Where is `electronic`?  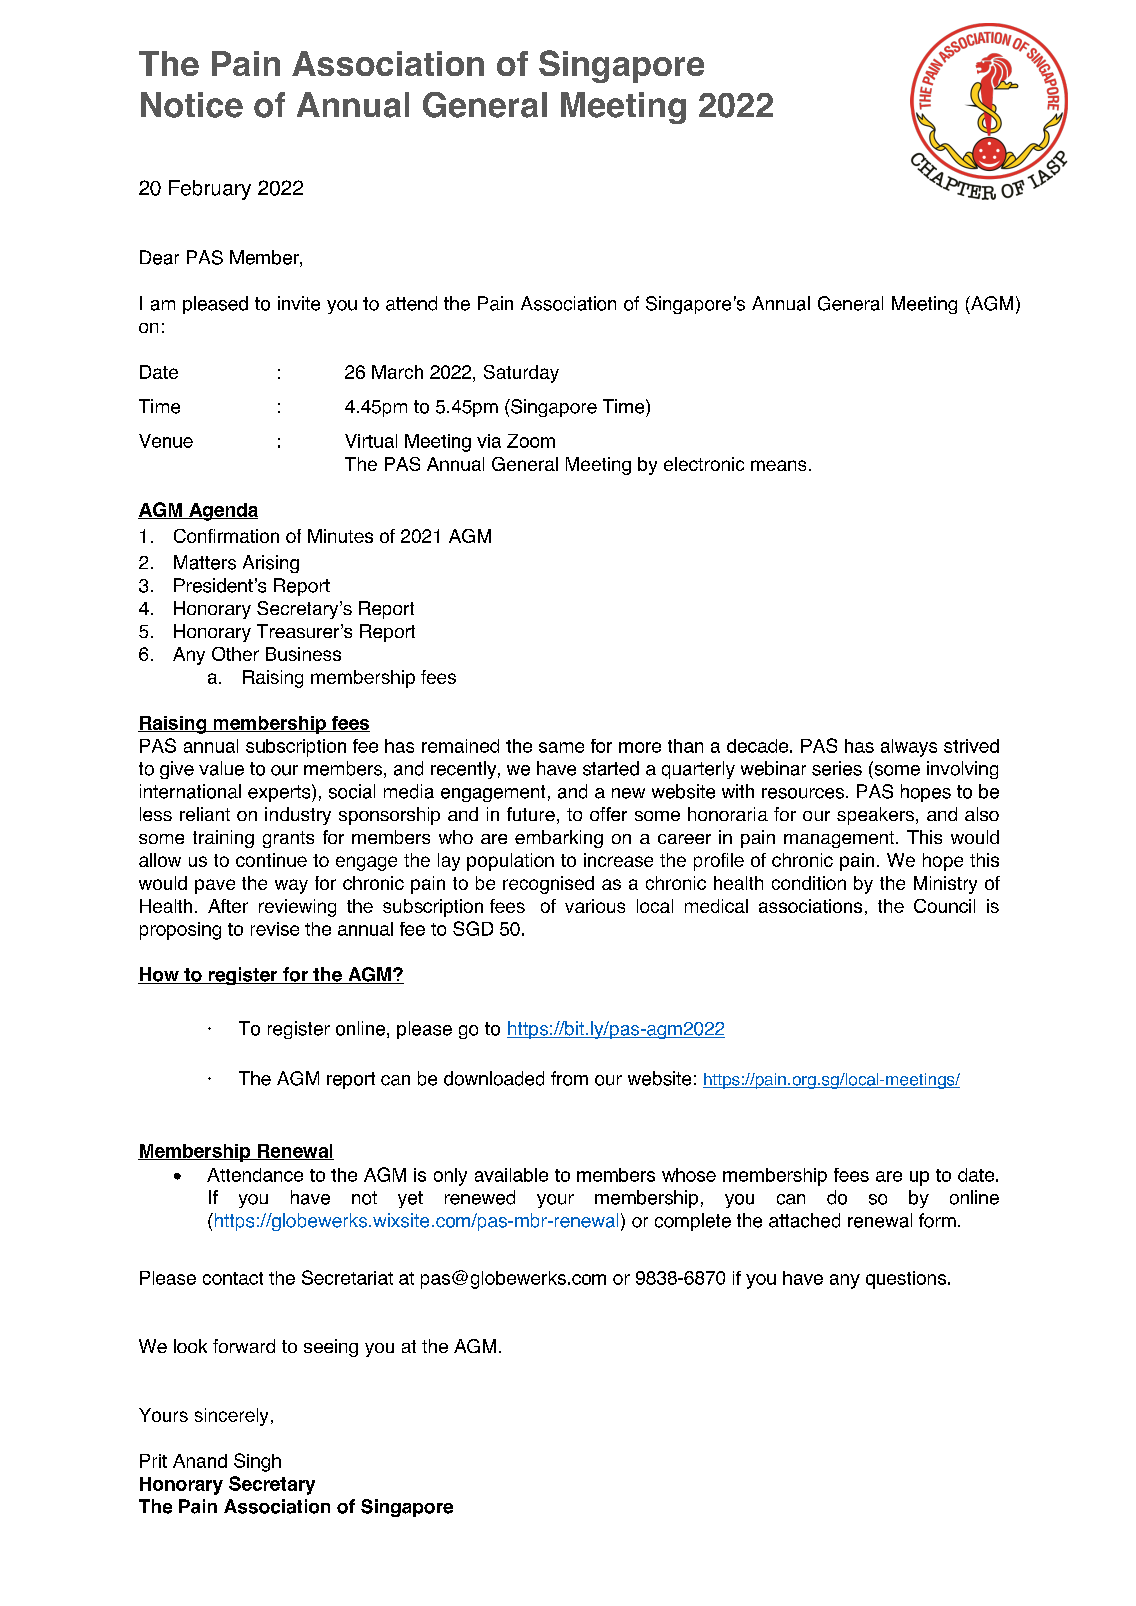 electronic is located at coordinates (704, 464).
